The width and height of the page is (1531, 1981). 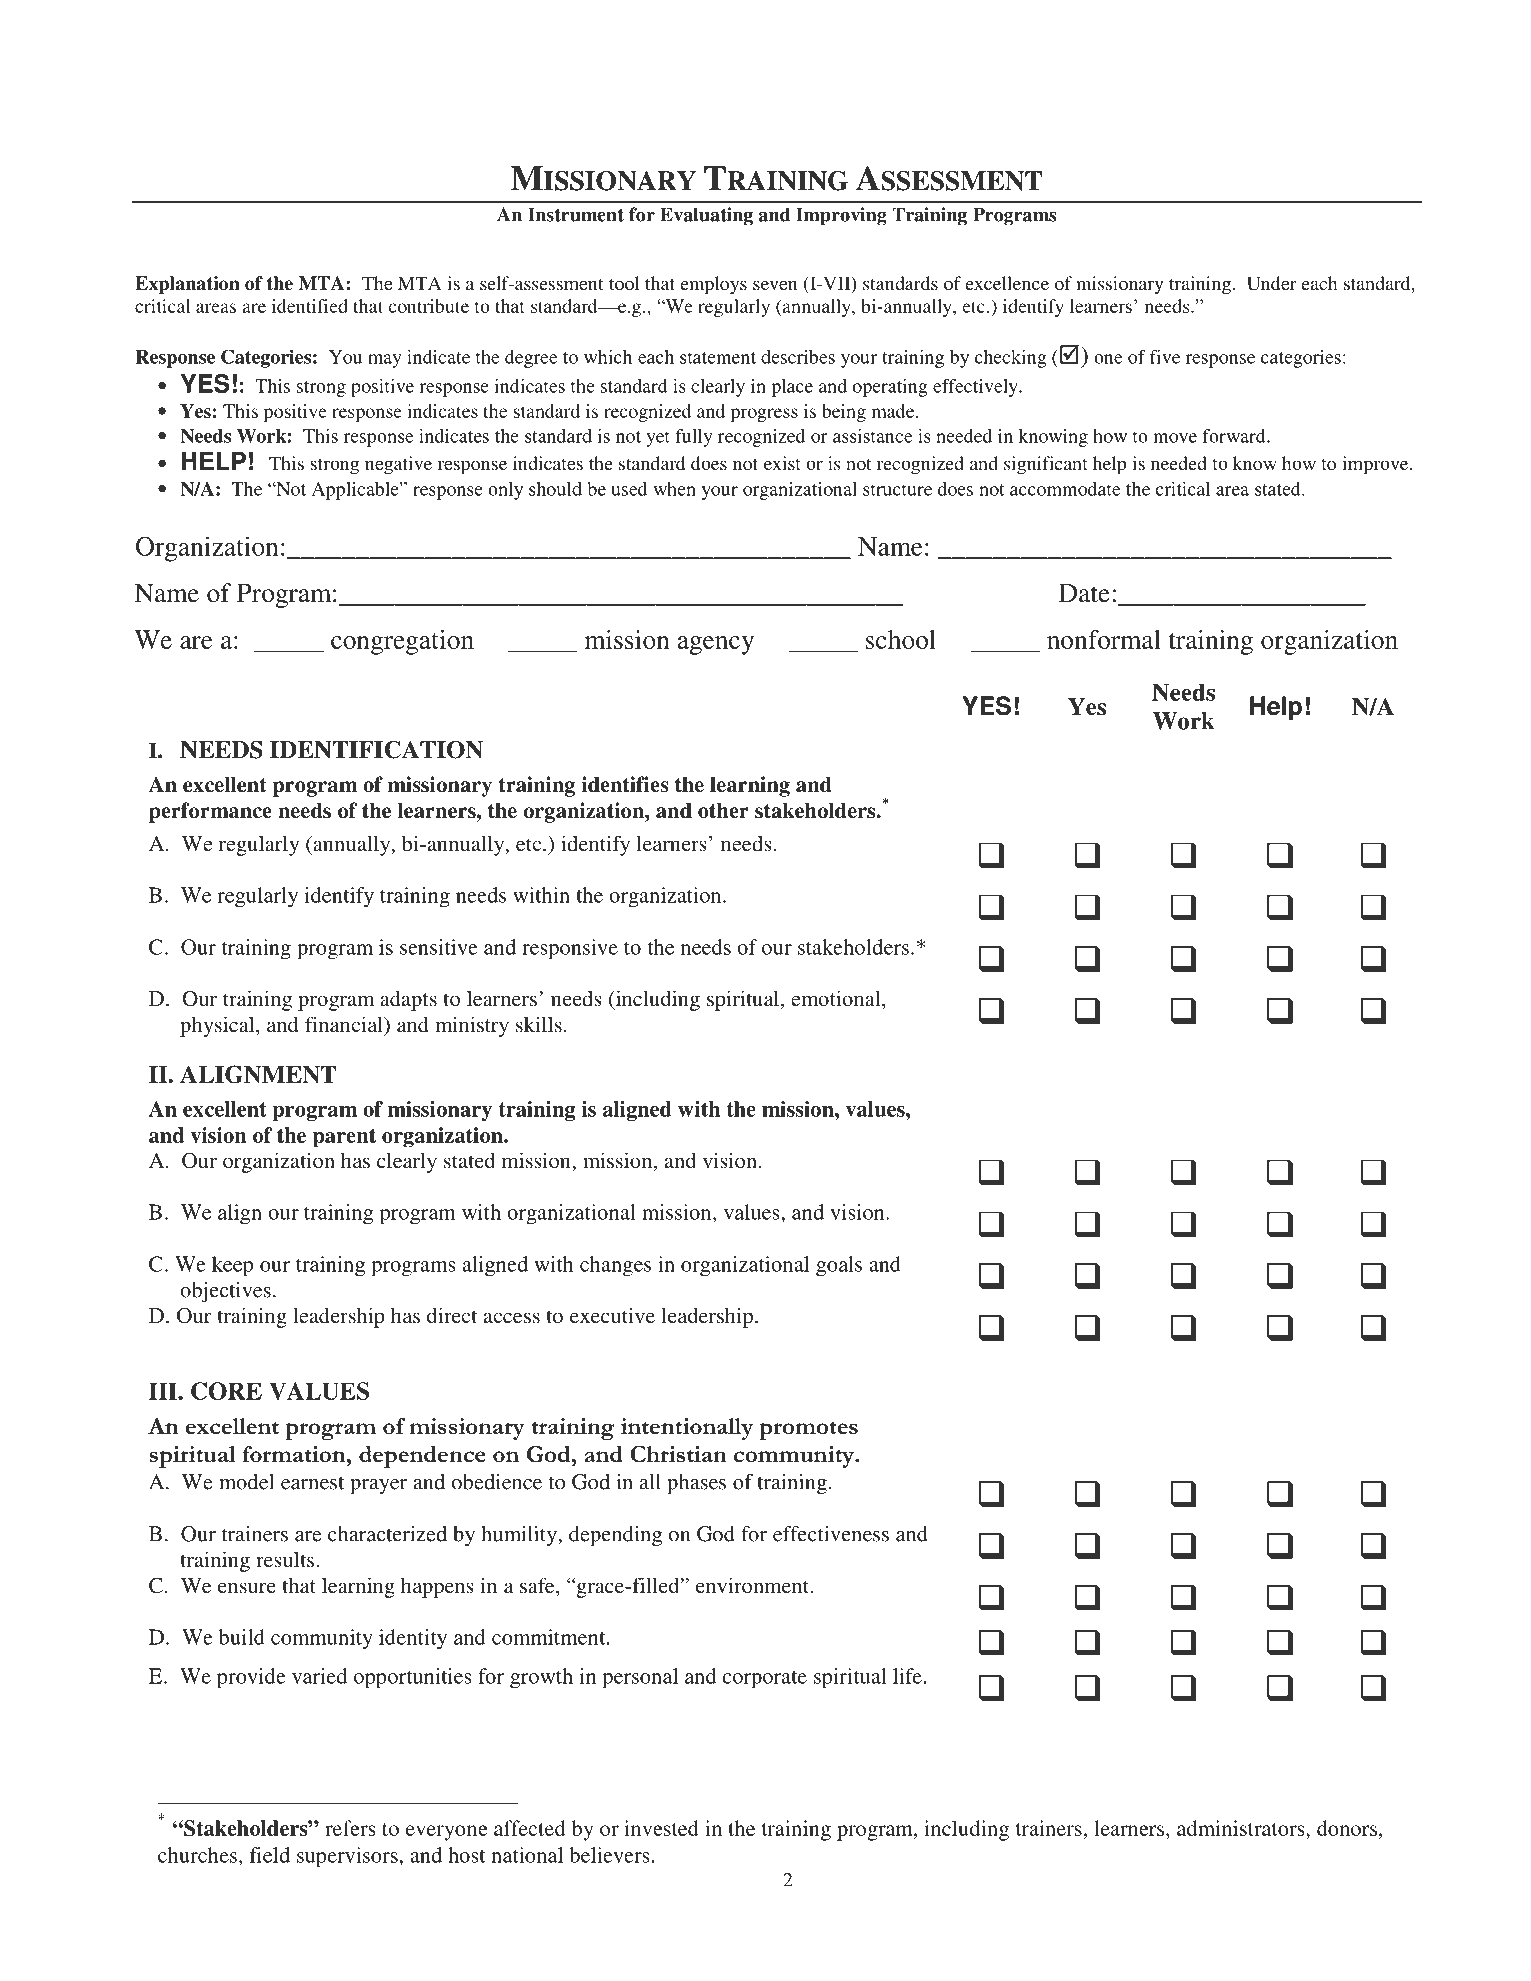 I want to click on promotes, so click(x=808, y=1430).
